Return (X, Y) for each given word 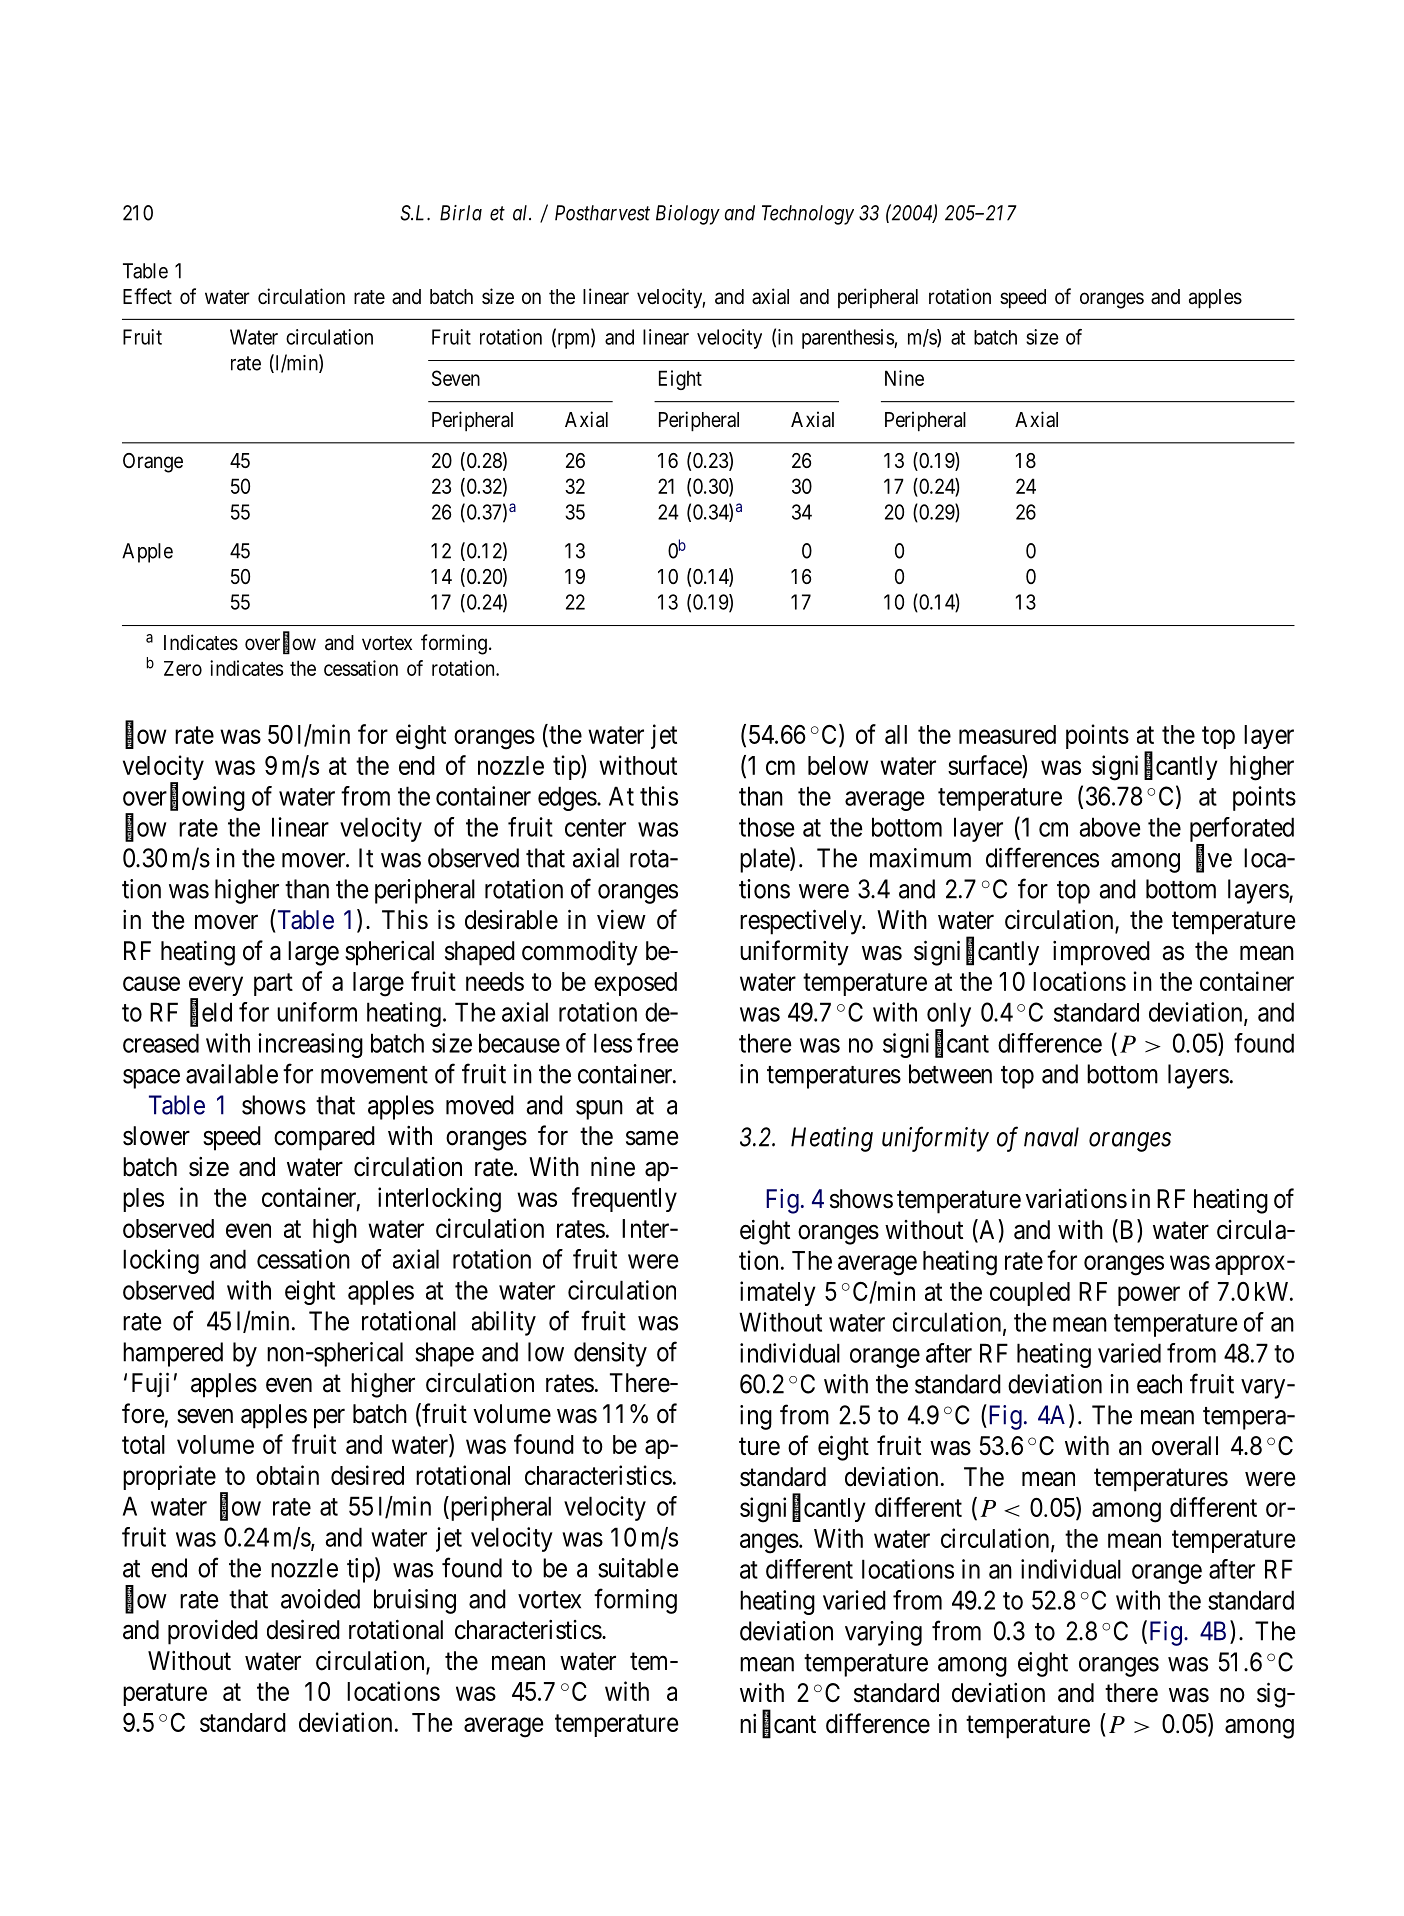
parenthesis (848, 339)
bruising (415, 1601)
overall (1185, 1446)
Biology (688, 215)
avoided (320, 1599)
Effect (147, 296)
